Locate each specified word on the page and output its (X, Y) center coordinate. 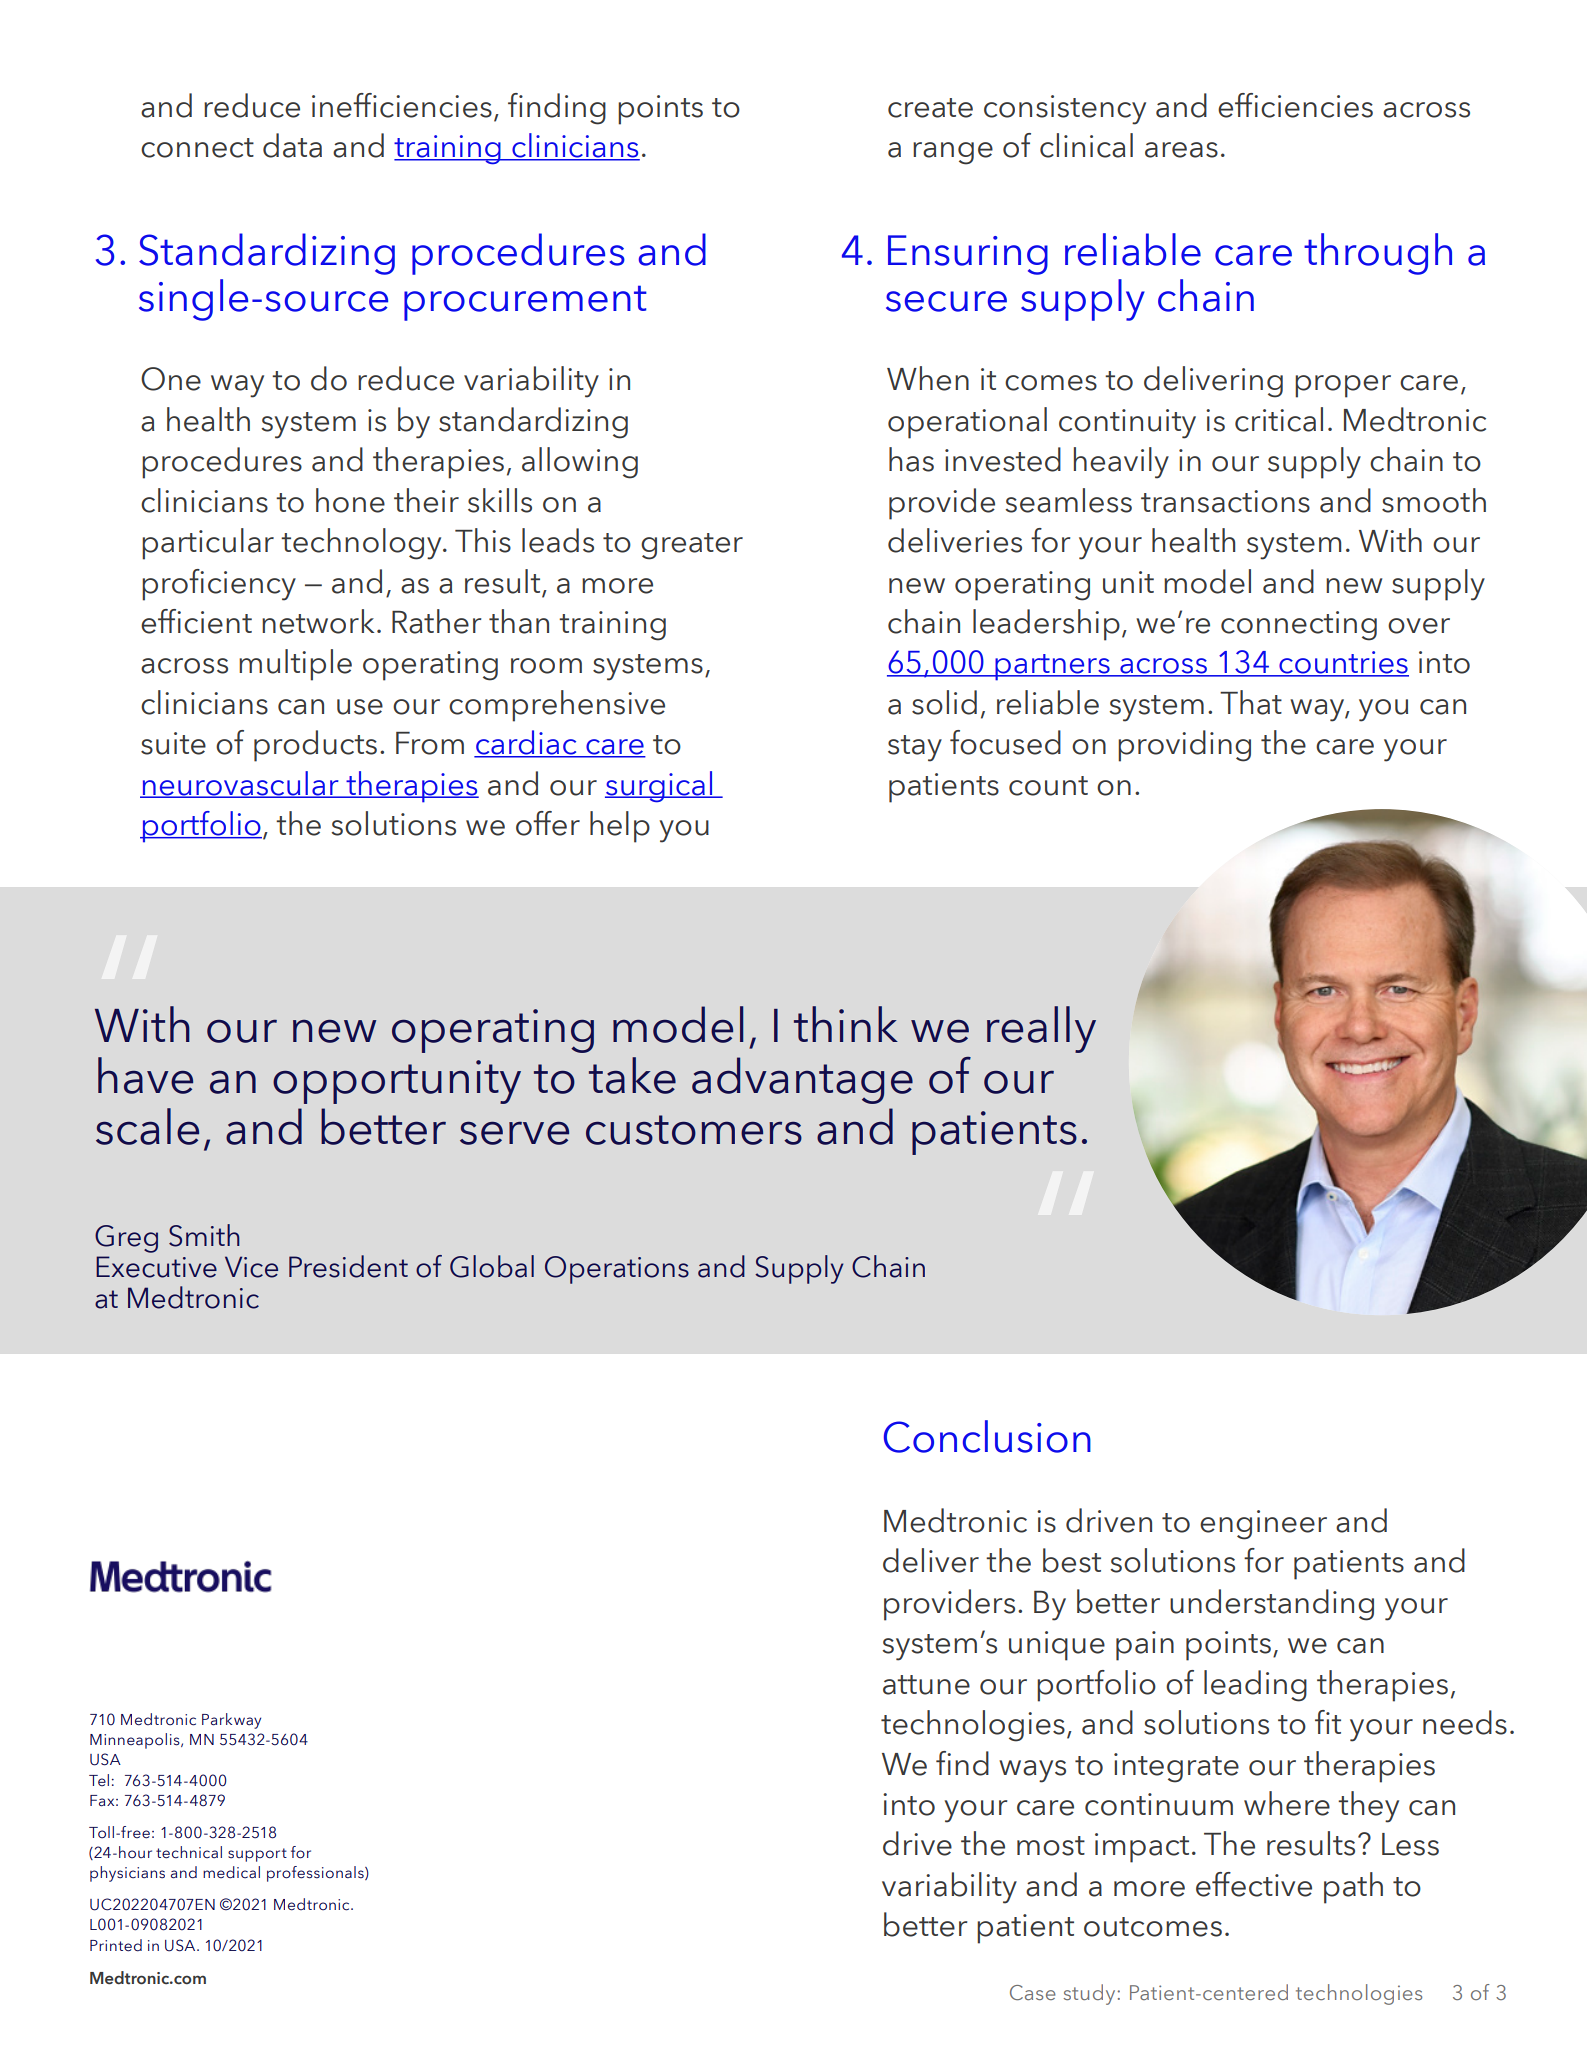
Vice (251, 1267)
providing (1184, 746)
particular (208, 544)
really (1041, 1029)
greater (692, 546)
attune (926, 1685)
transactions (1225, 501)
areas (1181, 150)
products (315, 746)
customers (694, 1130)
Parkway (231, 1721)
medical (231, 1872)
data (292, 145)
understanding (1272, 1605)
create (930, 108)
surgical (659, 787)
